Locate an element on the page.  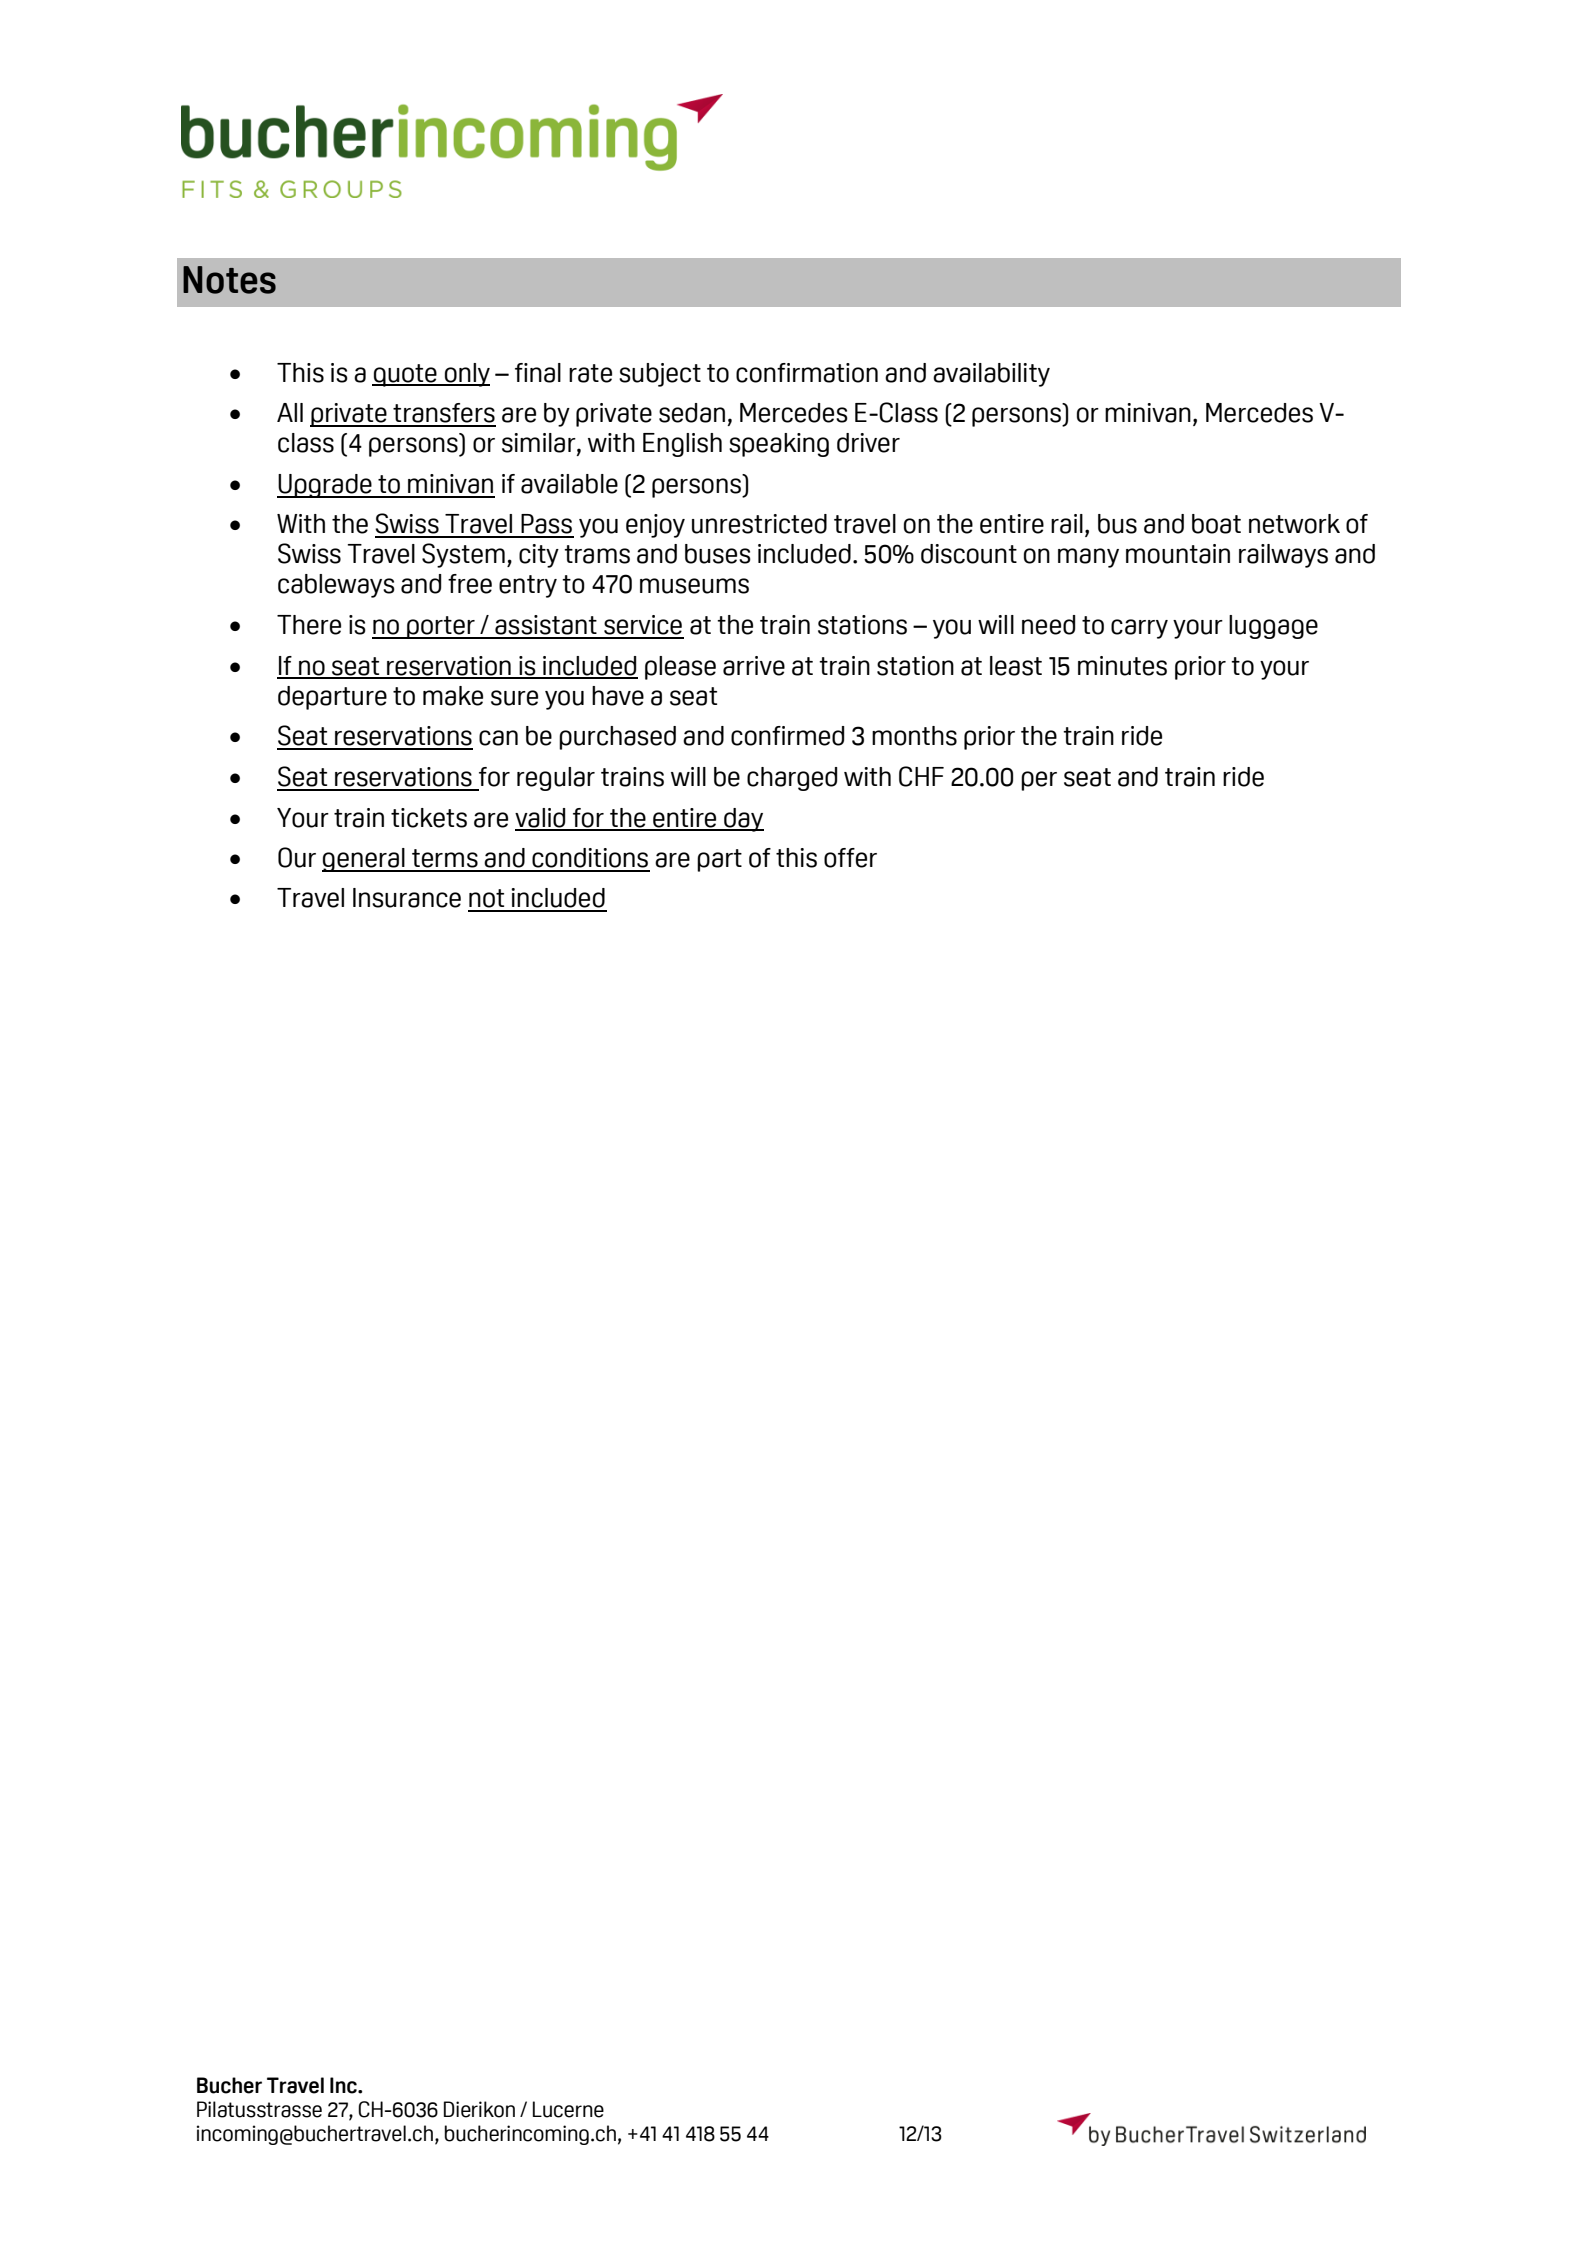
quote is located at coordinates (405, 375).
